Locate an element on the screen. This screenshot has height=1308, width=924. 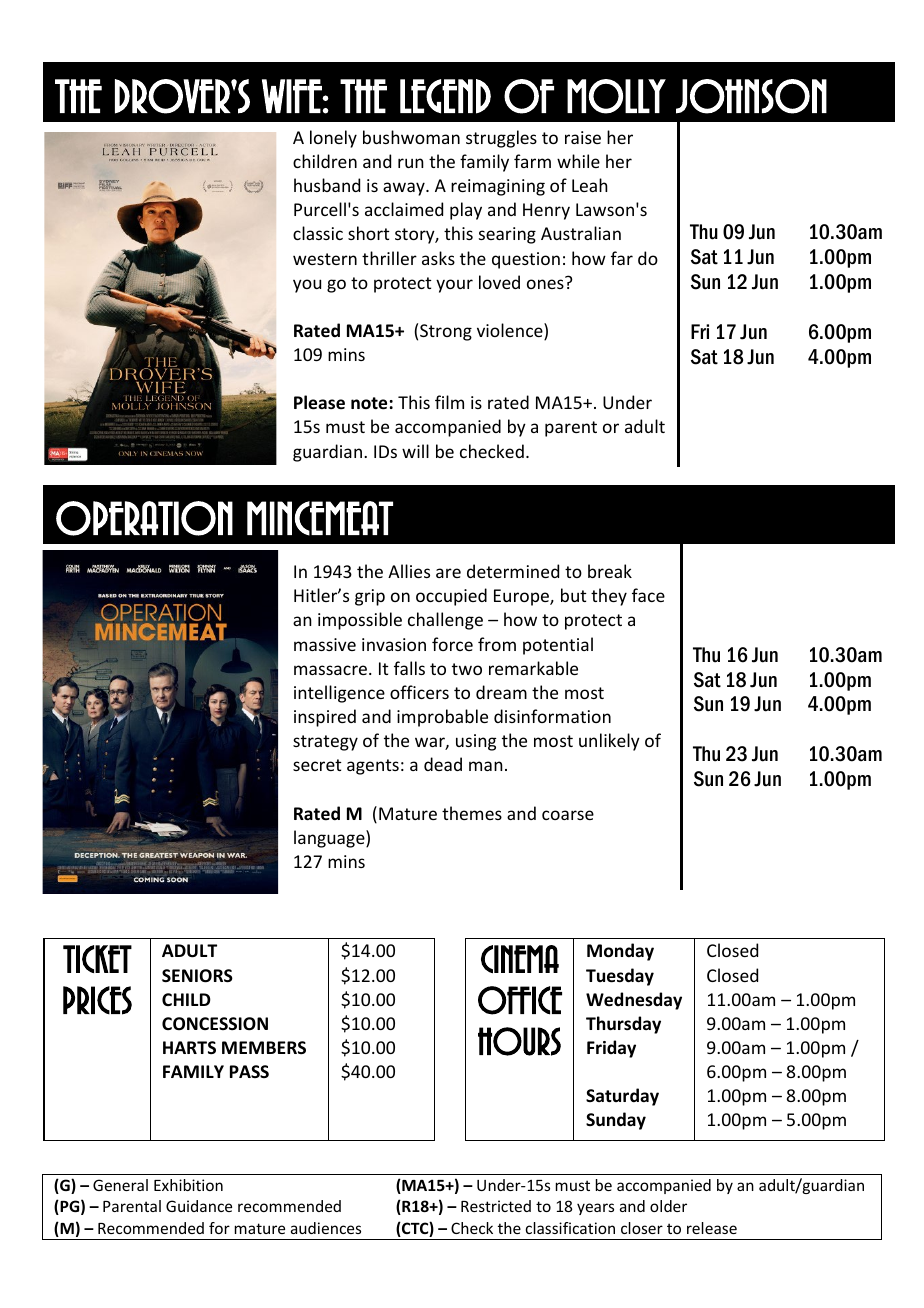
face is located at coordinates (648, 595).
